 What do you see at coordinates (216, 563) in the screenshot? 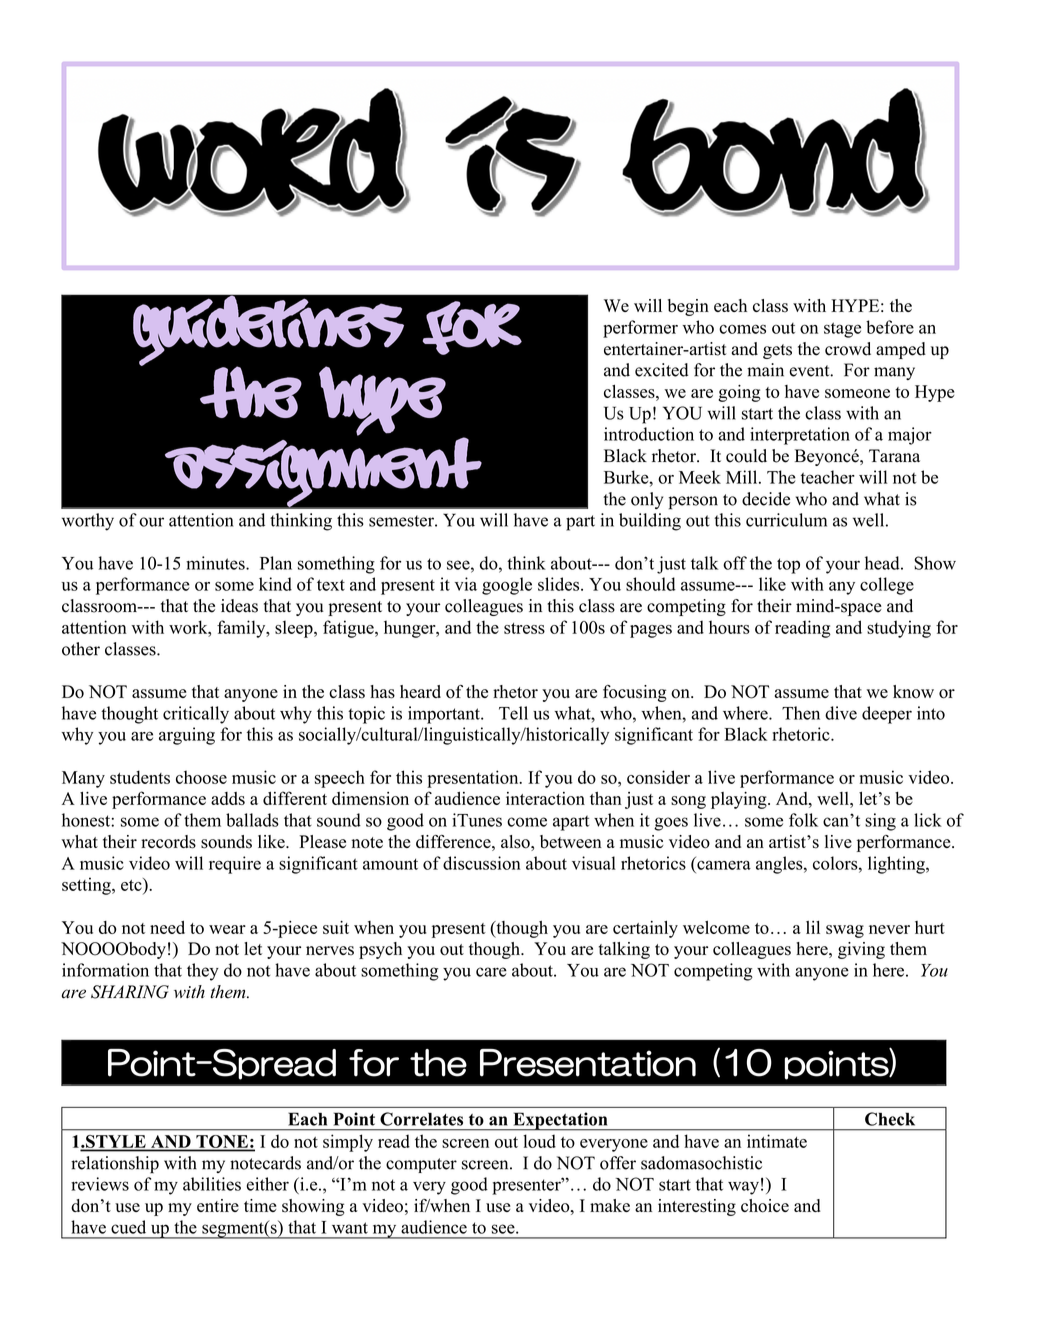
I see `minutes` at bounding box center [216, 563].
